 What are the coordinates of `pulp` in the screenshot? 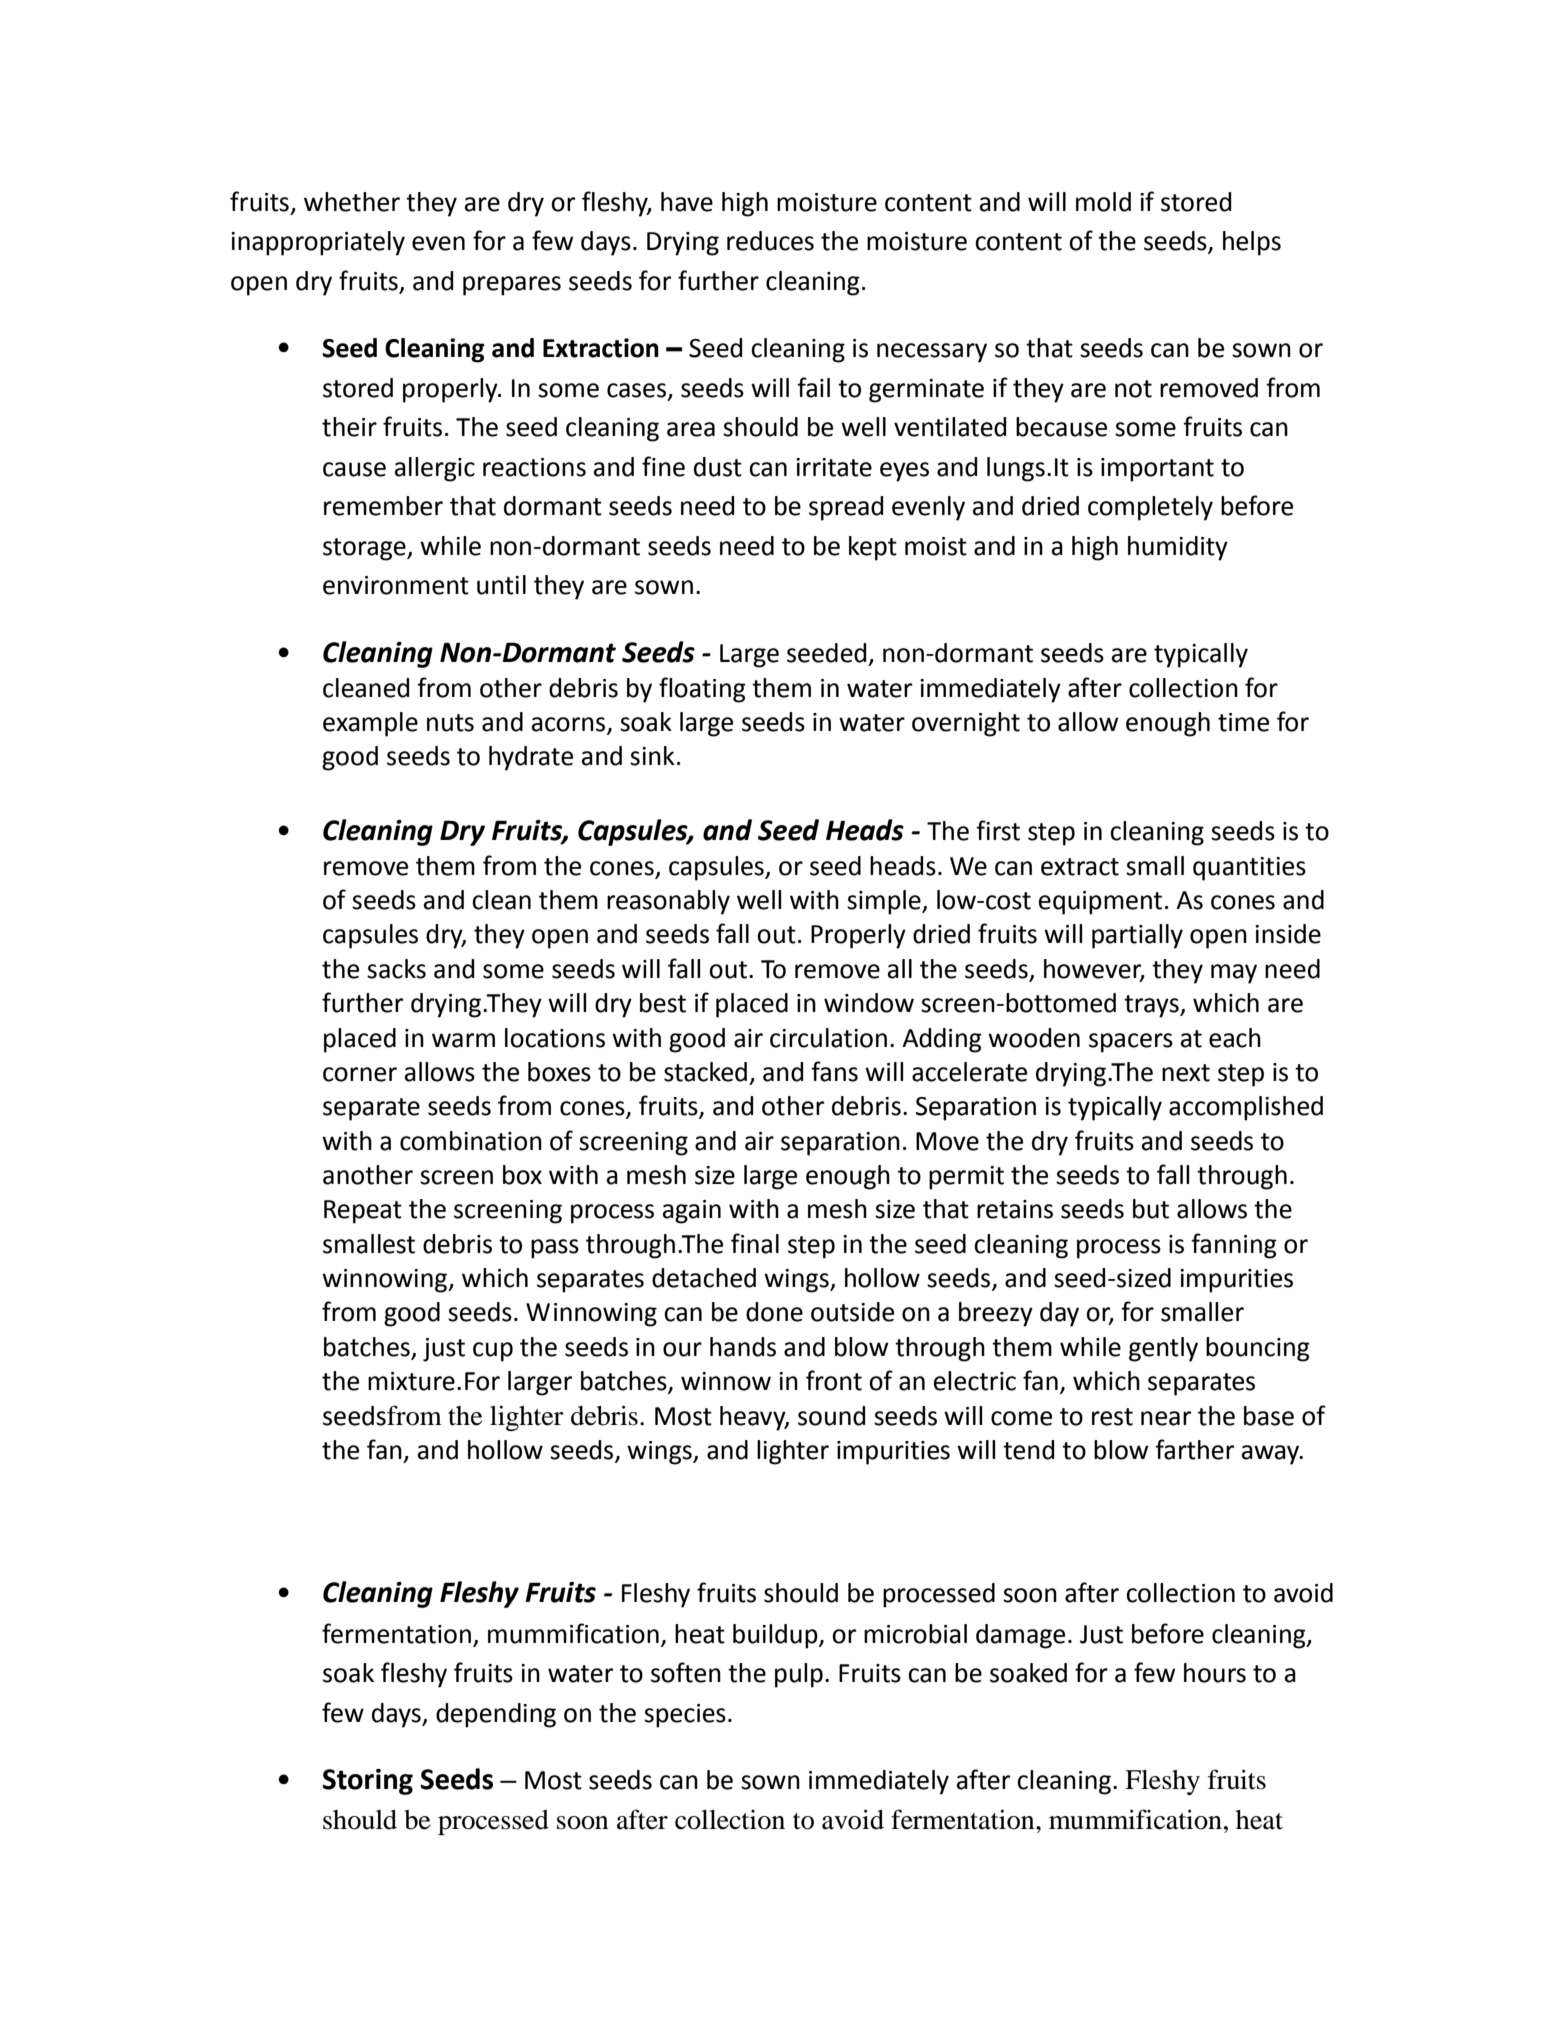 It's located at (799, 1675).
